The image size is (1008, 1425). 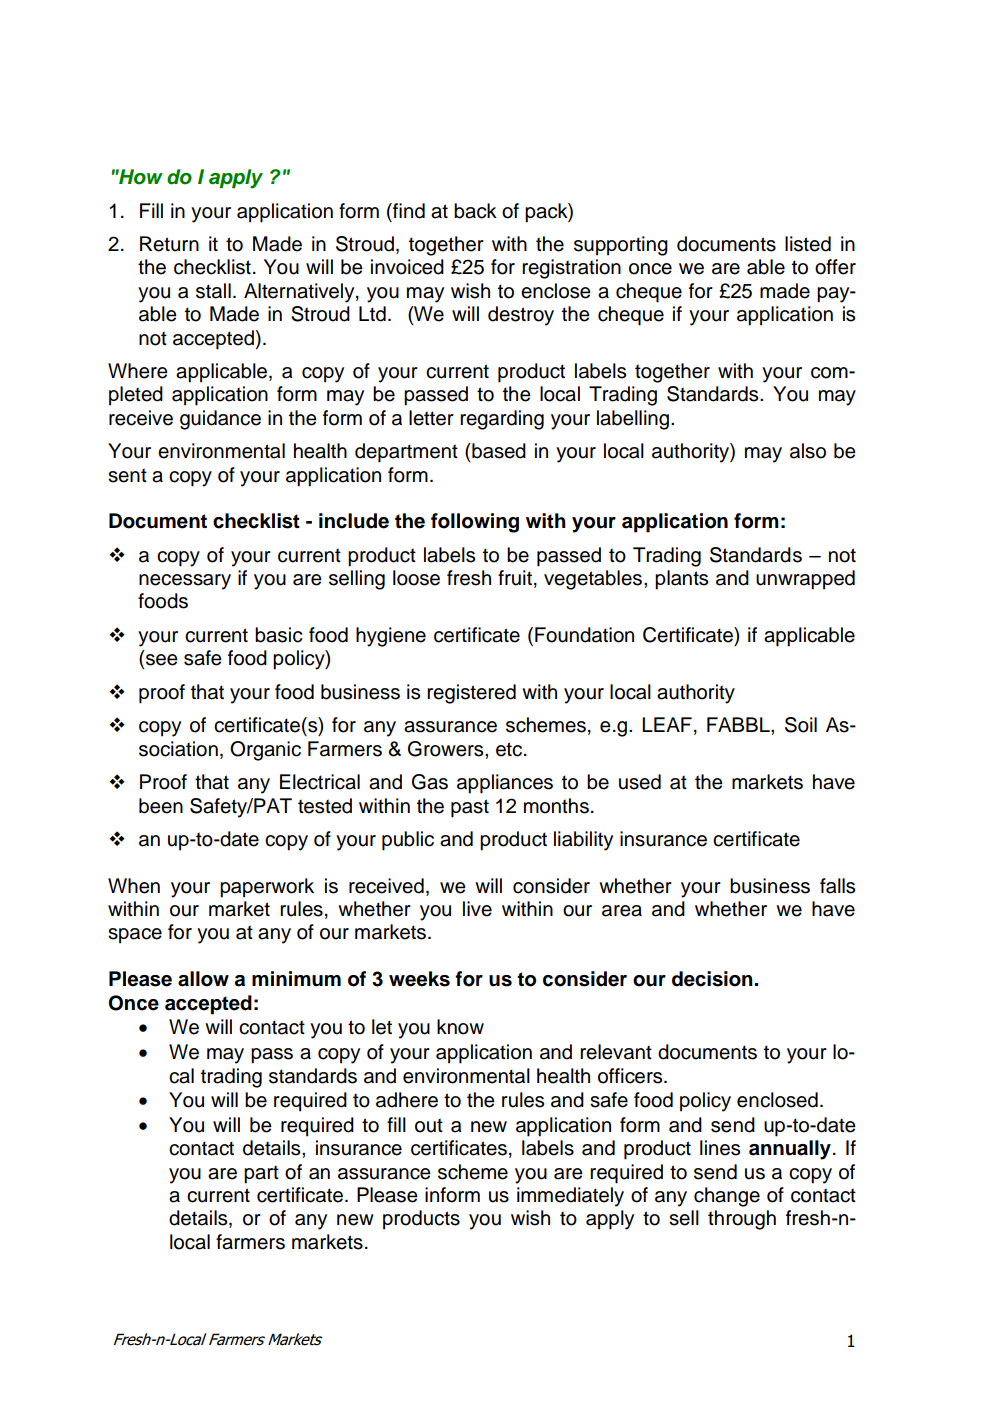 What do you see at coordinates (267, 888) in the image?
I see `paperwork` at bounding box center [267, 888].
